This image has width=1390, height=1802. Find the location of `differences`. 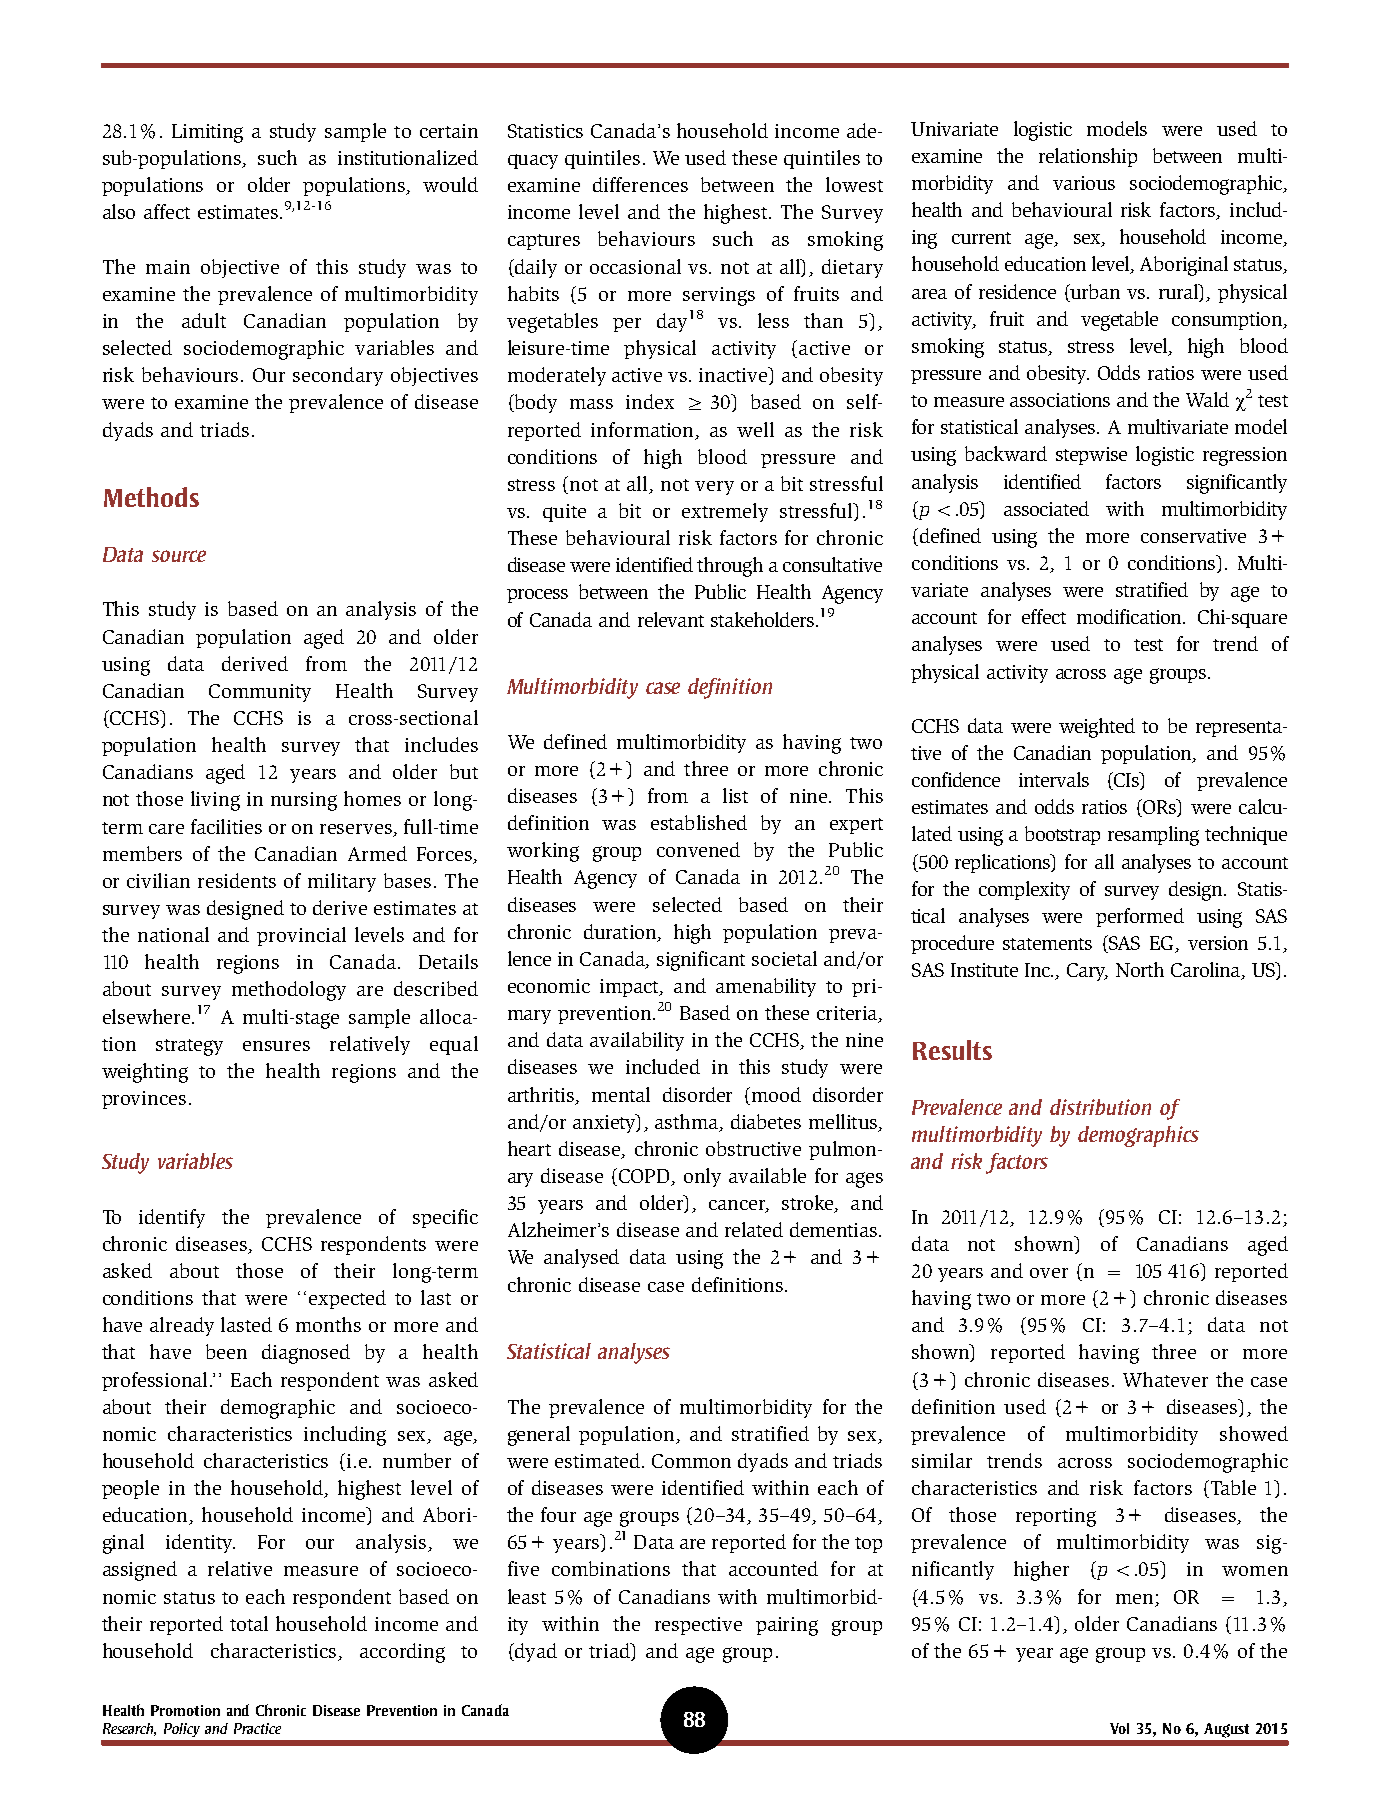

differences is located at coordinates (640, 184).
